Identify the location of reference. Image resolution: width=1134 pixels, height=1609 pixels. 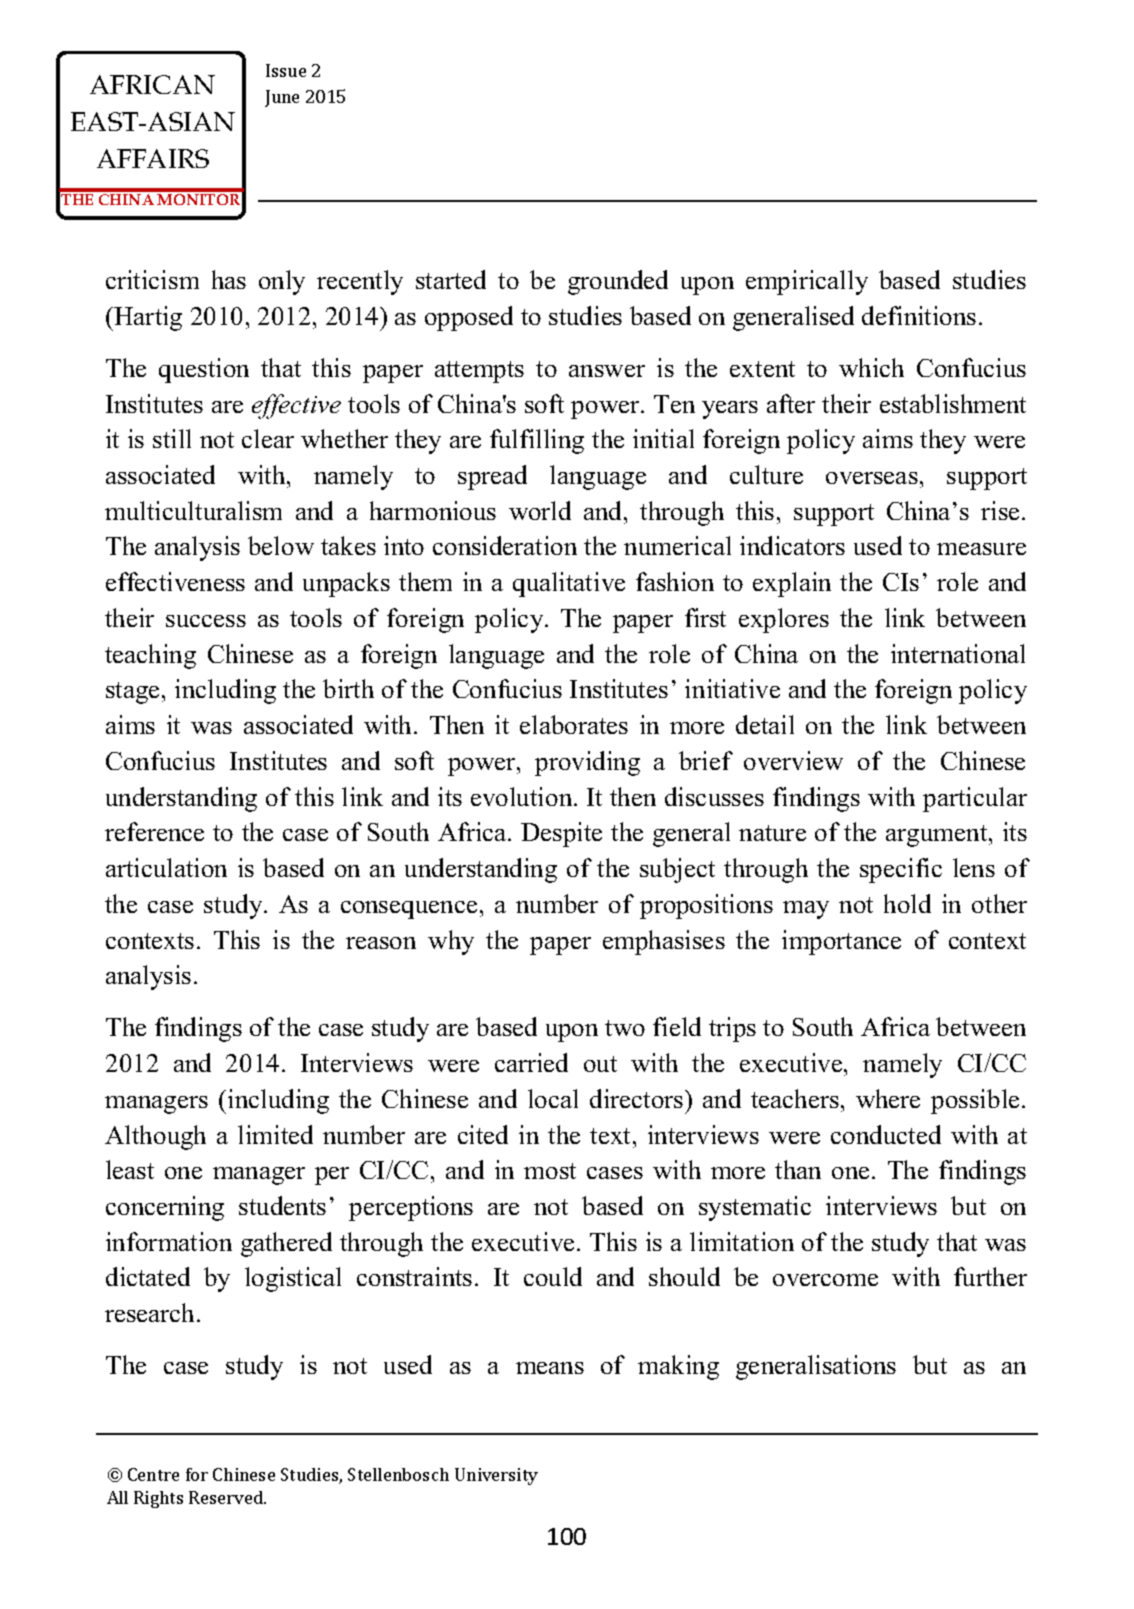
(154, 831).
